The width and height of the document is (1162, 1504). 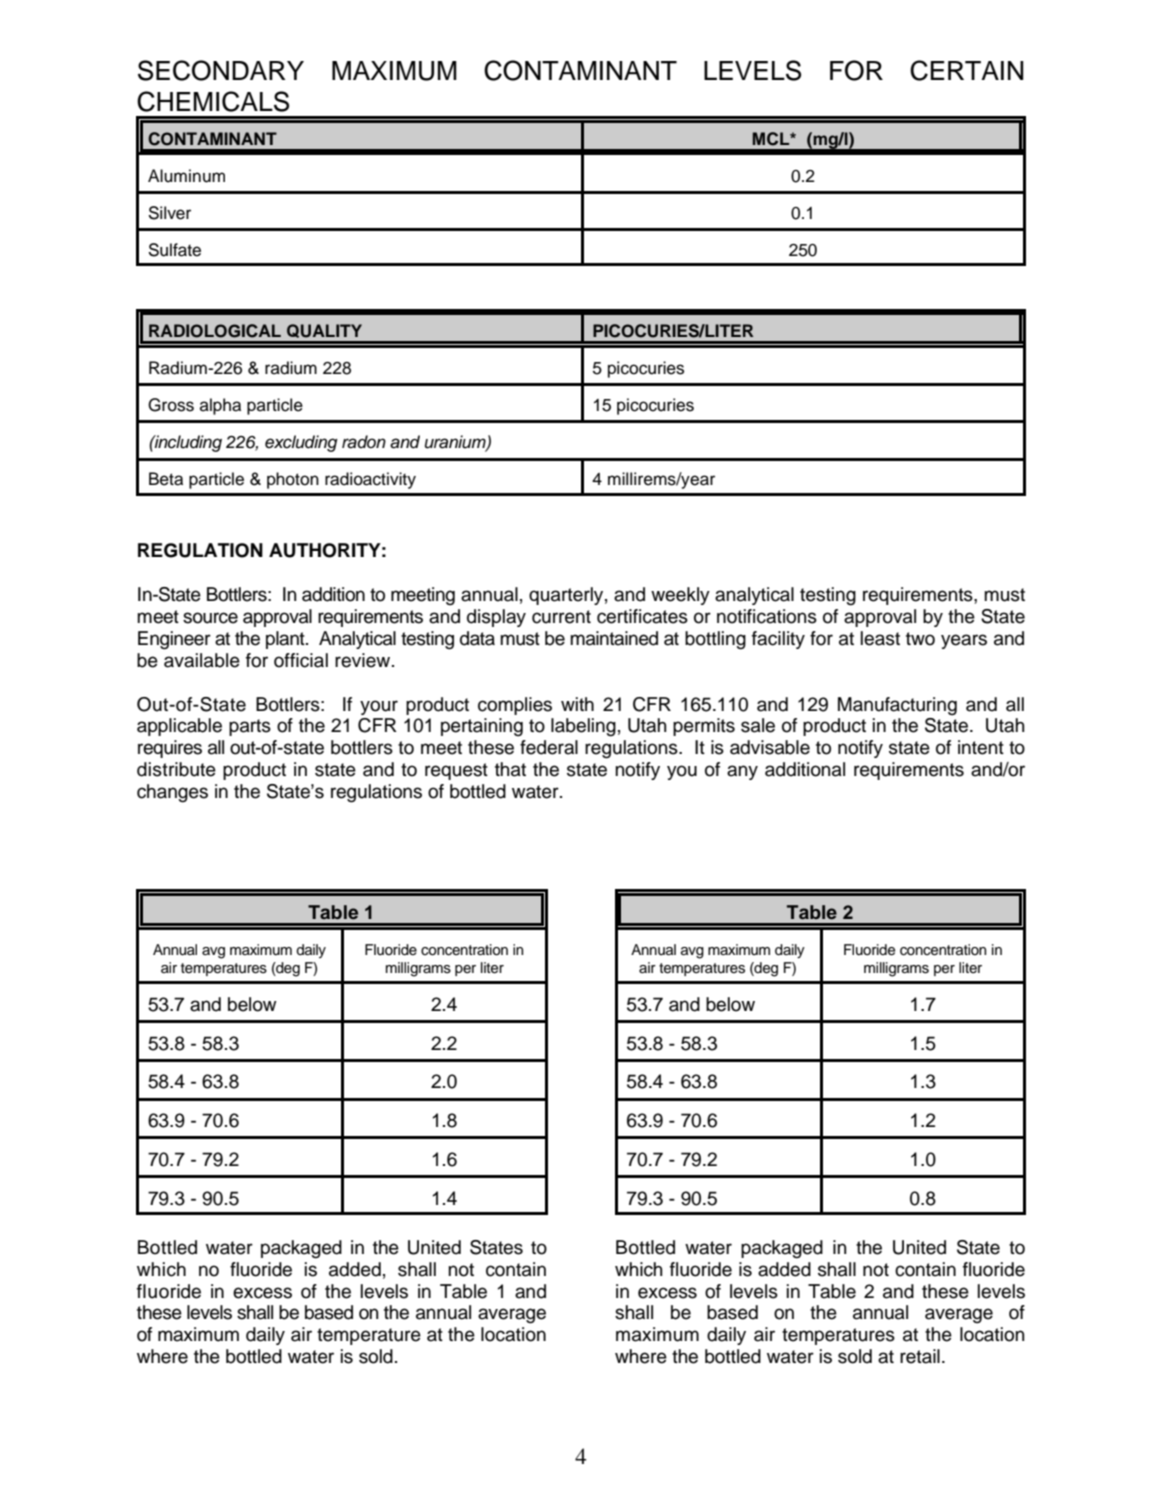 I want to click on SECONDARY, so click(x=221, y=70).
